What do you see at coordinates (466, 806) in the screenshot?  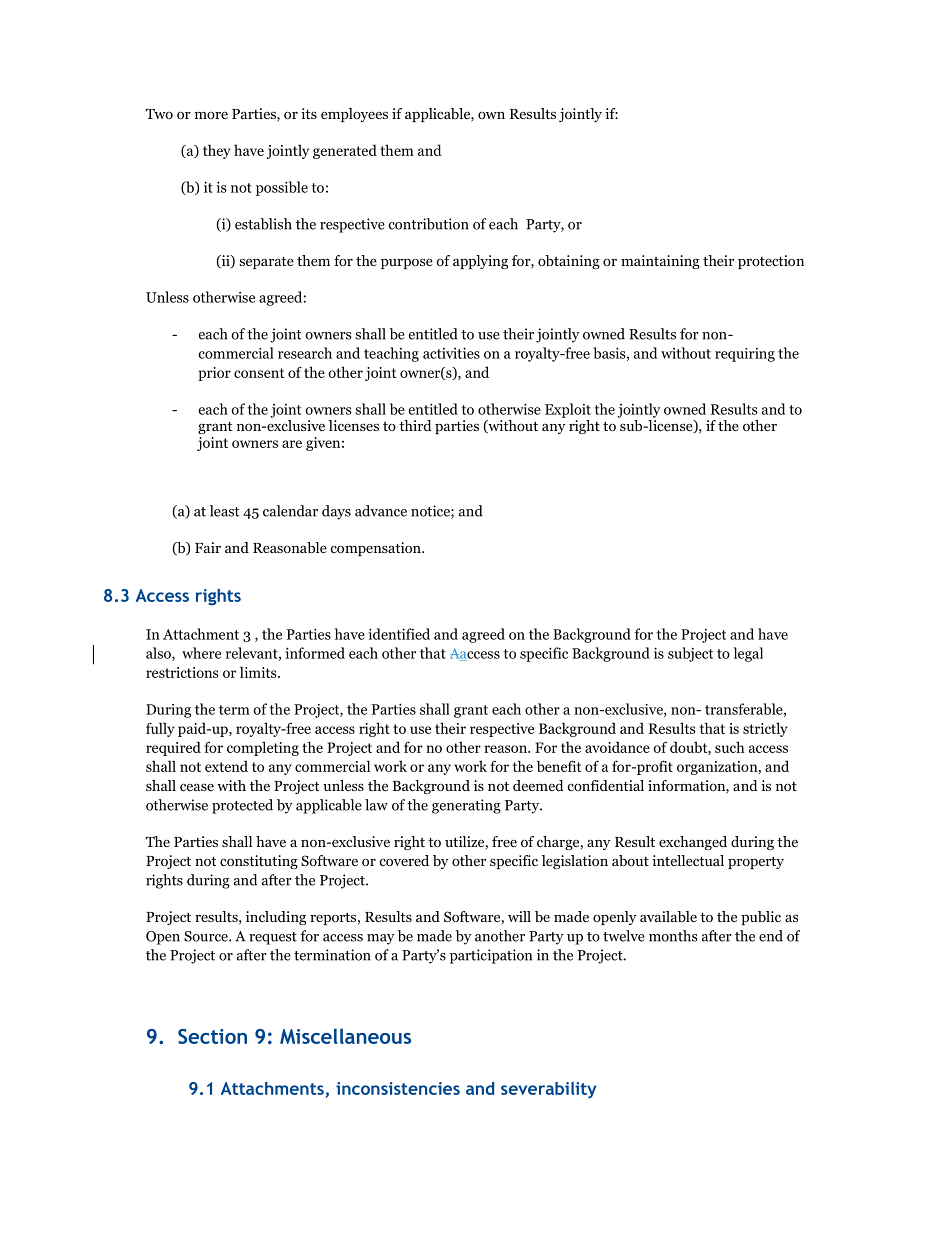 I see `generating` at bounding box center [466, 806].
